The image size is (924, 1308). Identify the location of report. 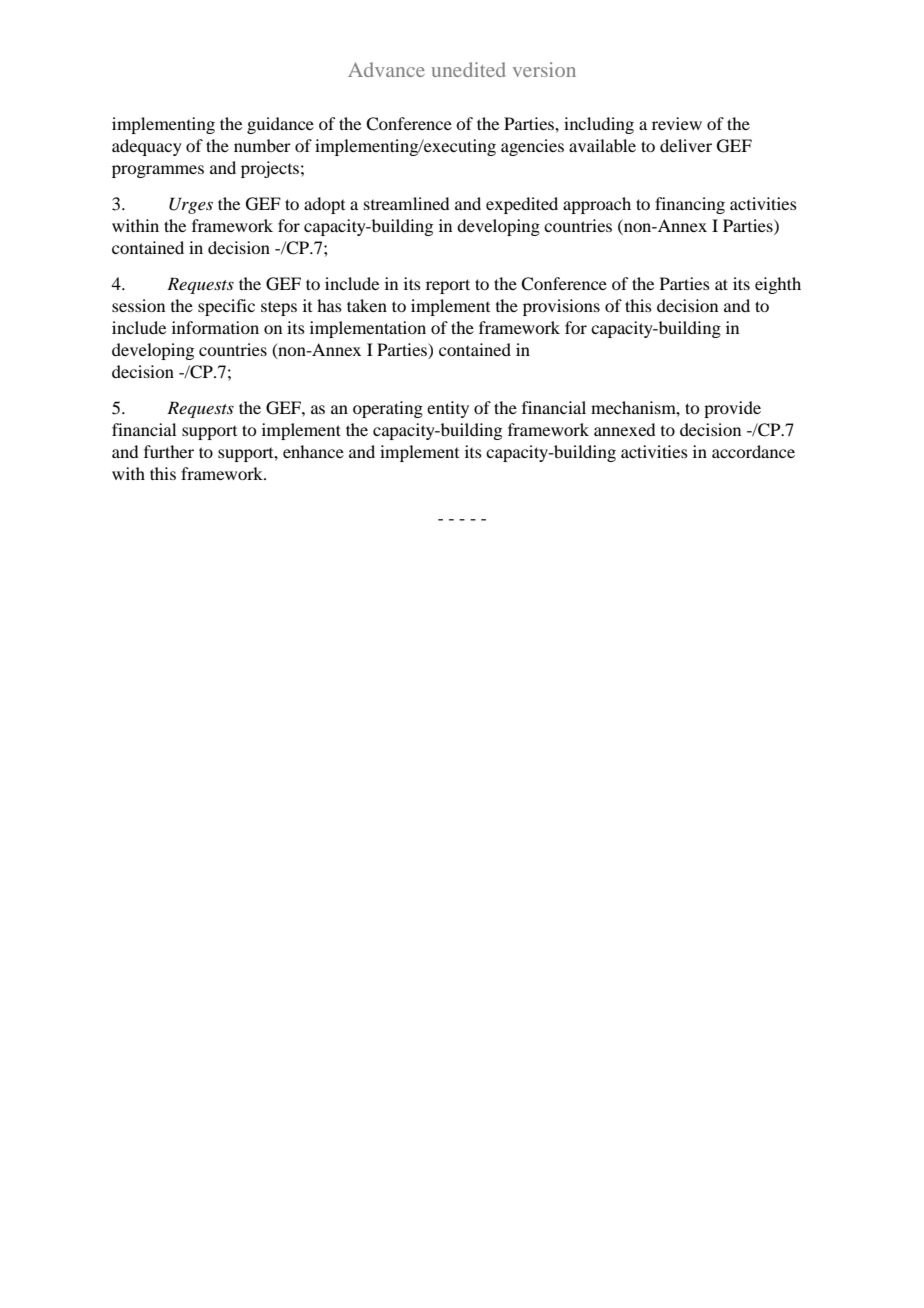
(448, 286).
